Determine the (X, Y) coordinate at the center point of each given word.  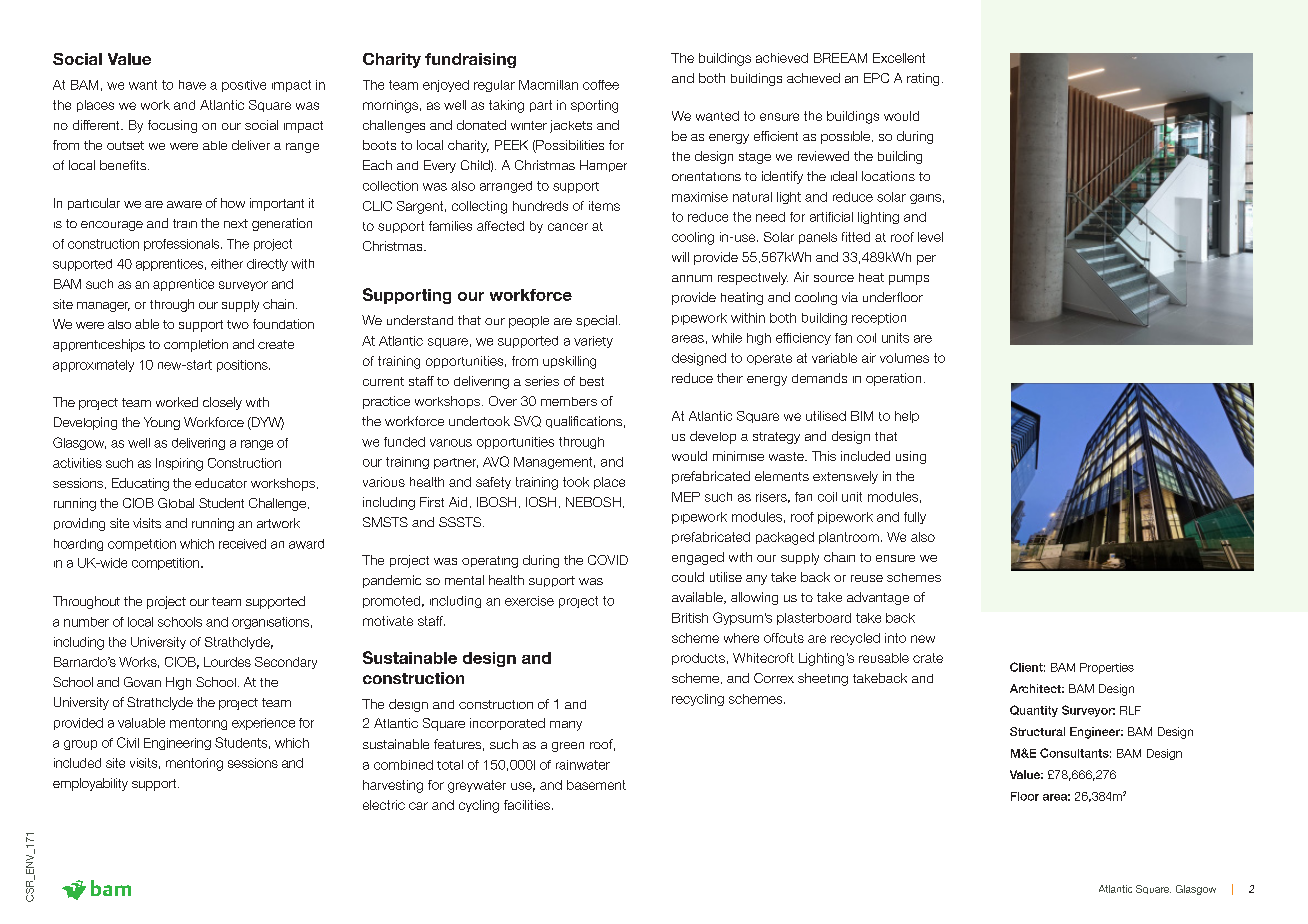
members (569, 401)
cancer (568, 227)
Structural (1037, 731)
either (227, 264)
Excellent (899, 58)
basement (596, 785)
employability (90, 784)
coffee (601, 85)
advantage (878, 598)
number (86, 622)
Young (162, 423)
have (192, 85)
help (907, 417)
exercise (529, 601)
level (930, 237)
